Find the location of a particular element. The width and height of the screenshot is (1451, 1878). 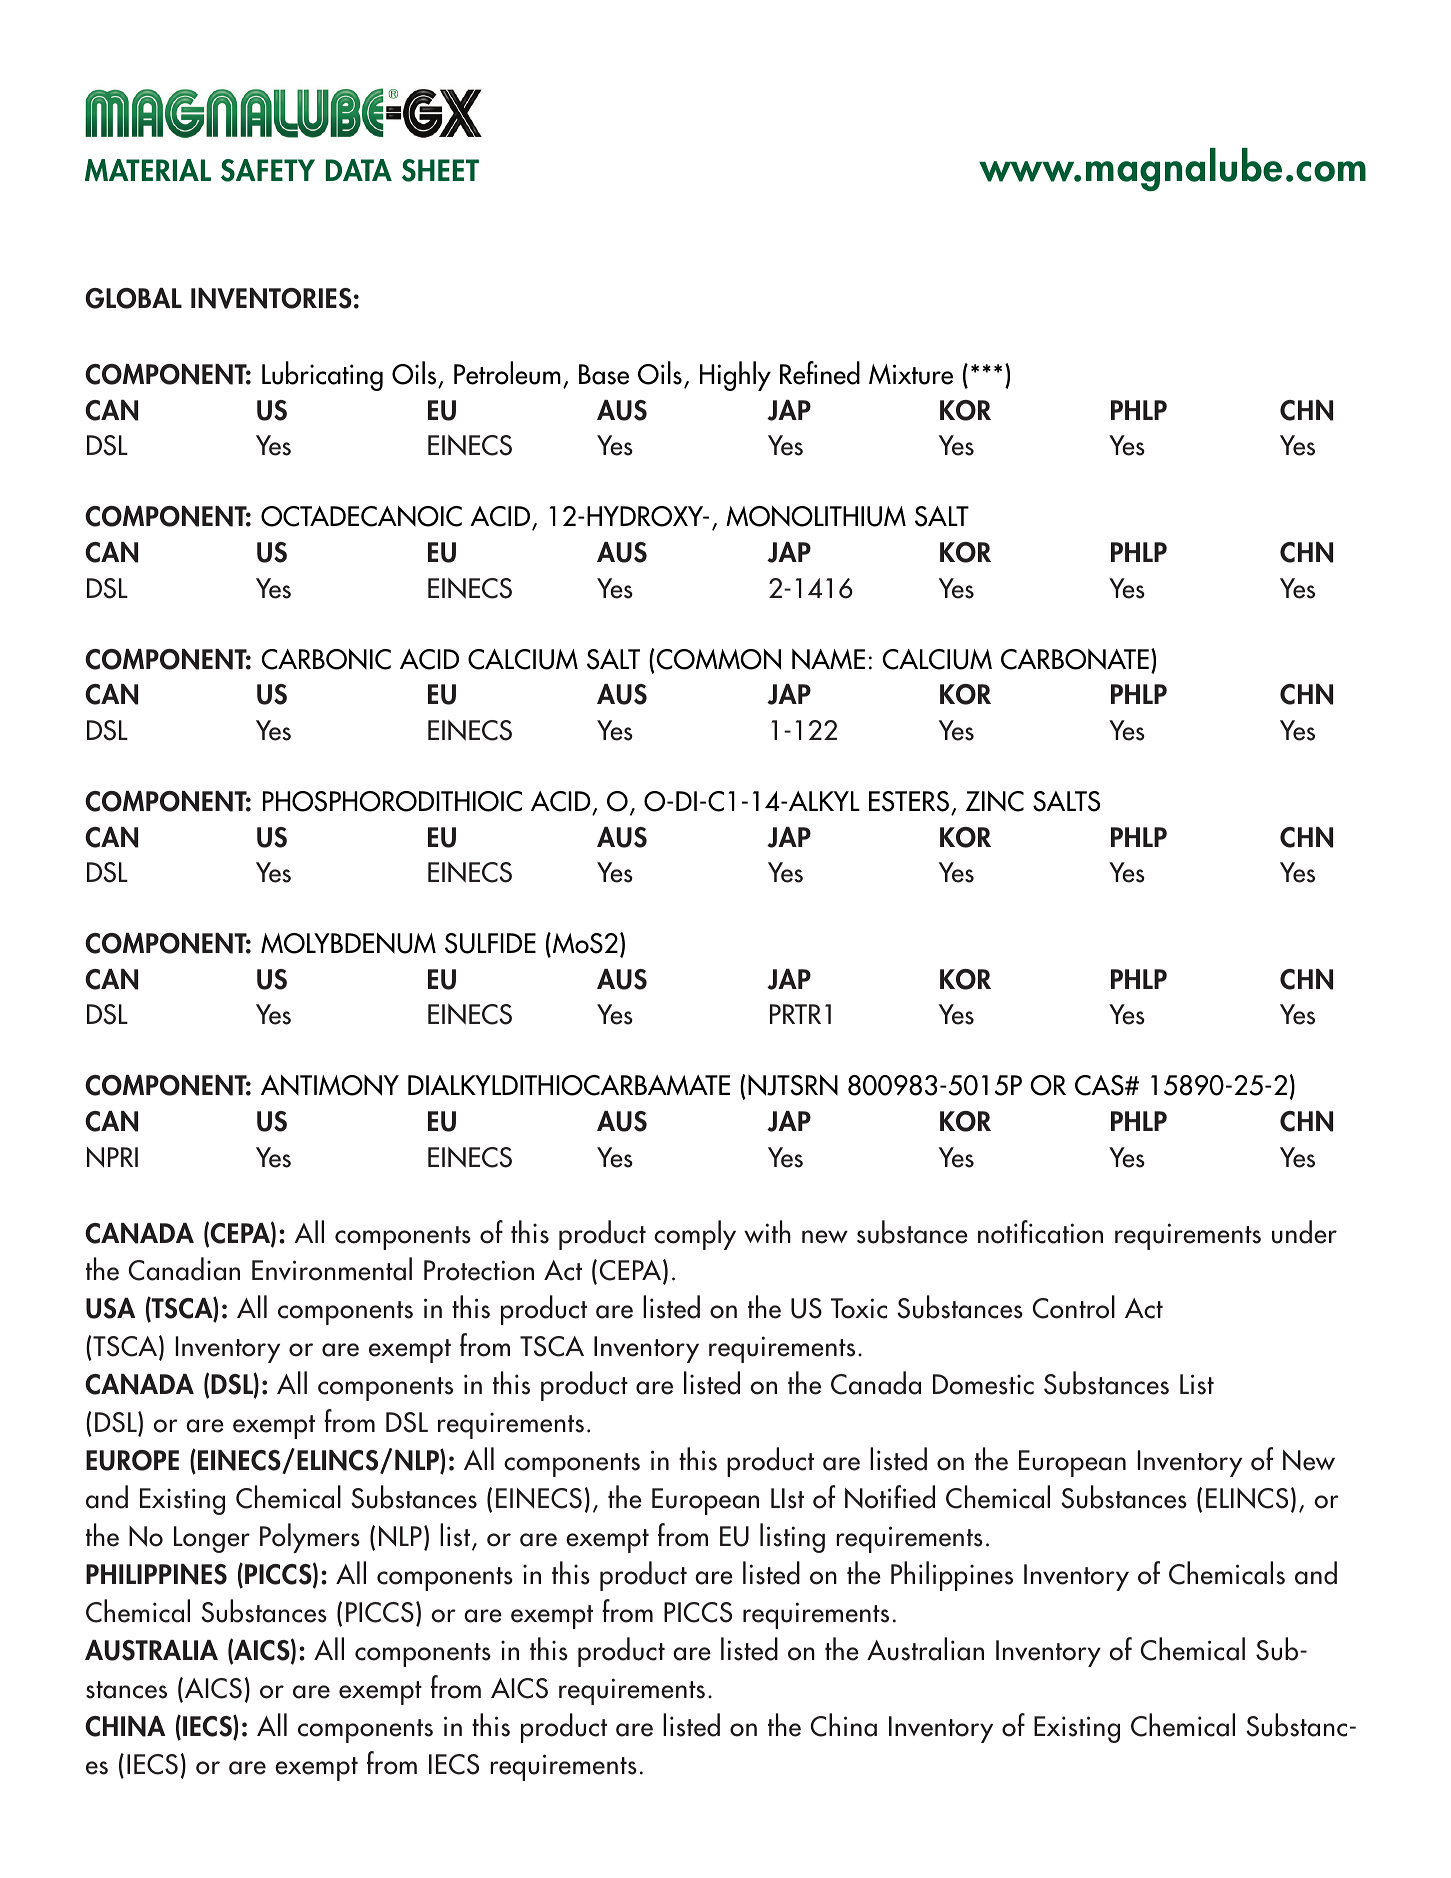

COMMON is located at coordinates (719, 659).
